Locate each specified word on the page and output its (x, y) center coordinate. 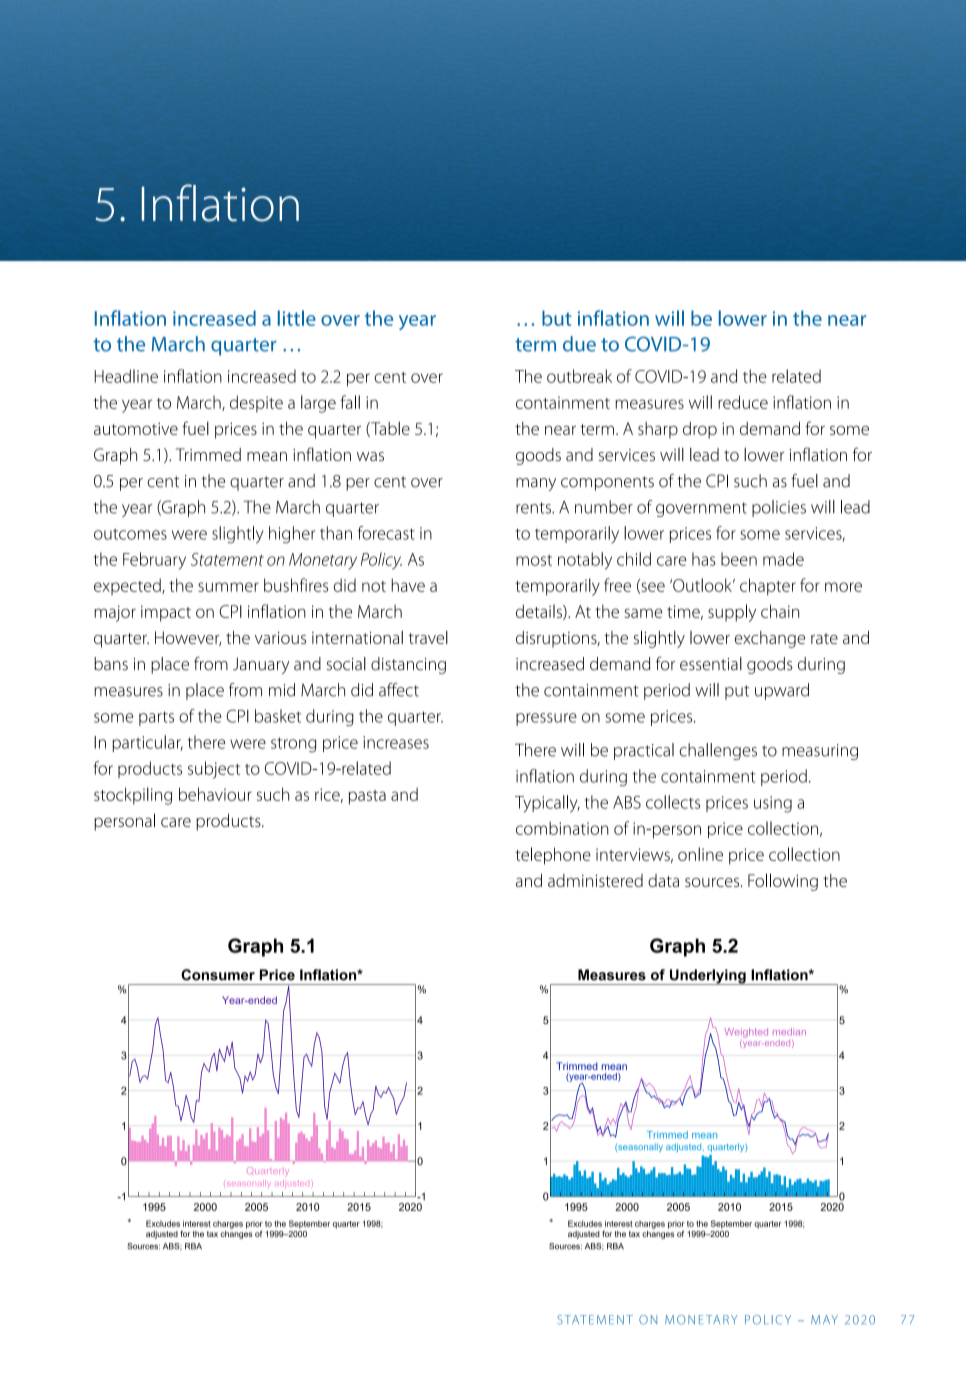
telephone (553, 856)
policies (779, 508)
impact (166, 613)
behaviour (215, 794)
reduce (743, 402)
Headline (126, 376)
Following (783, 882)
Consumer (218, 975)
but (556, 318)
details (540, 612)
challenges (718, 751)
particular (147, 743)
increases (396, 742)
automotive (136, 429)
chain (780, 611)
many (536, 484)
